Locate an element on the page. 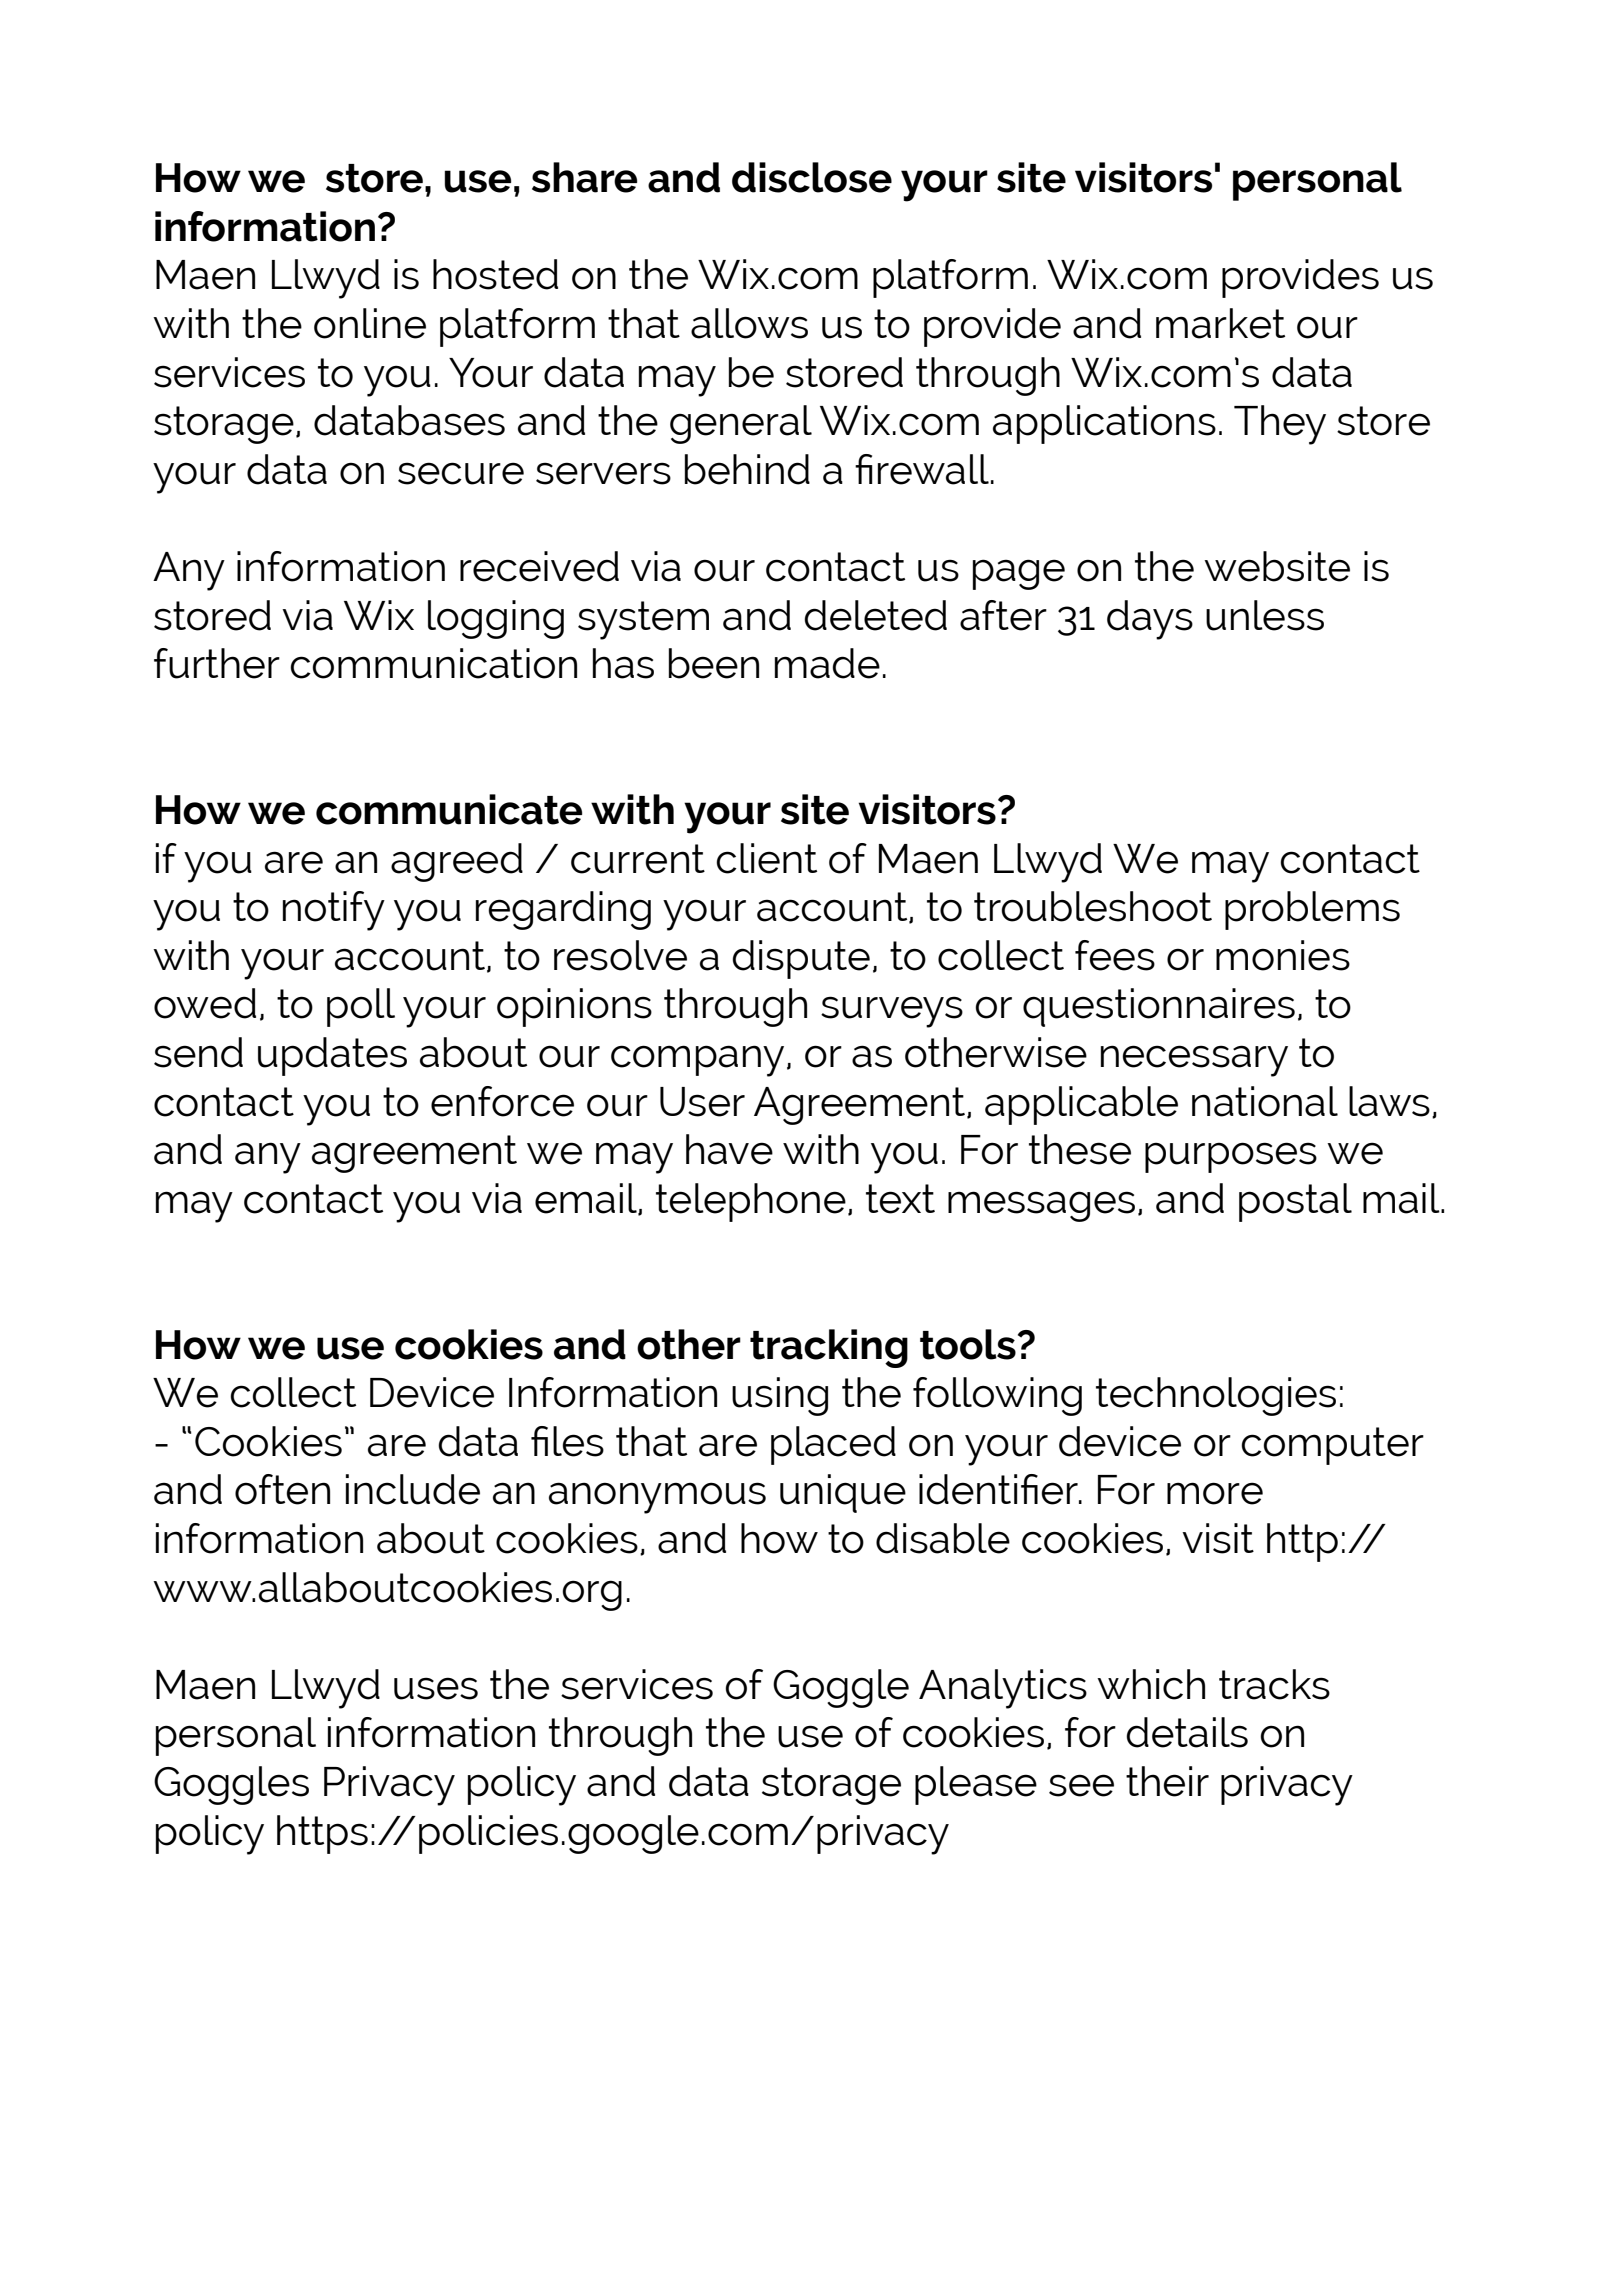  online is located at coordinates (370, 323).
